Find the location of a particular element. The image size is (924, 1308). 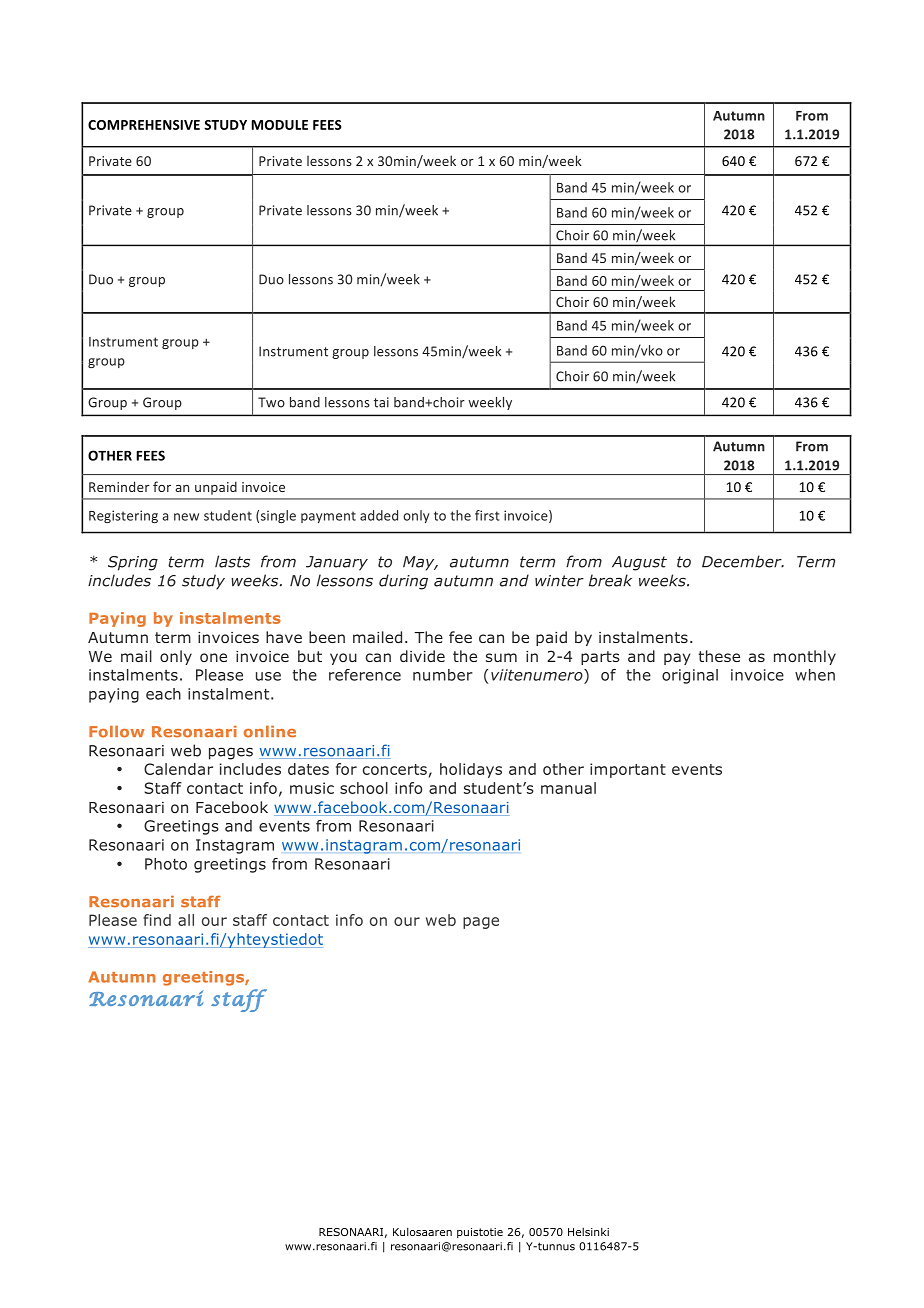

MODULE is located at coordinates (279, 125).
